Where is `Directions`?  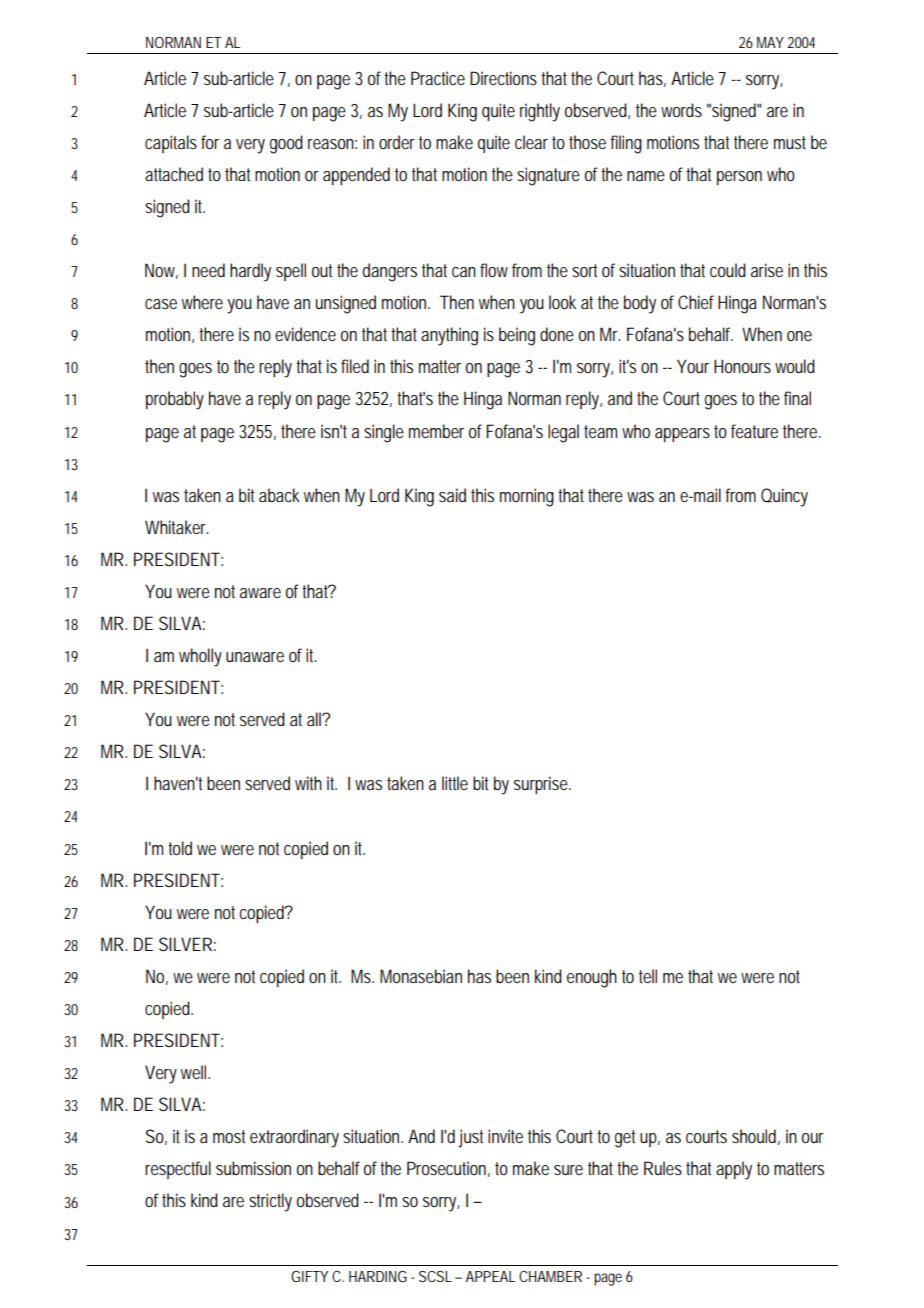 Directions is located at coordinates (506, 78).
